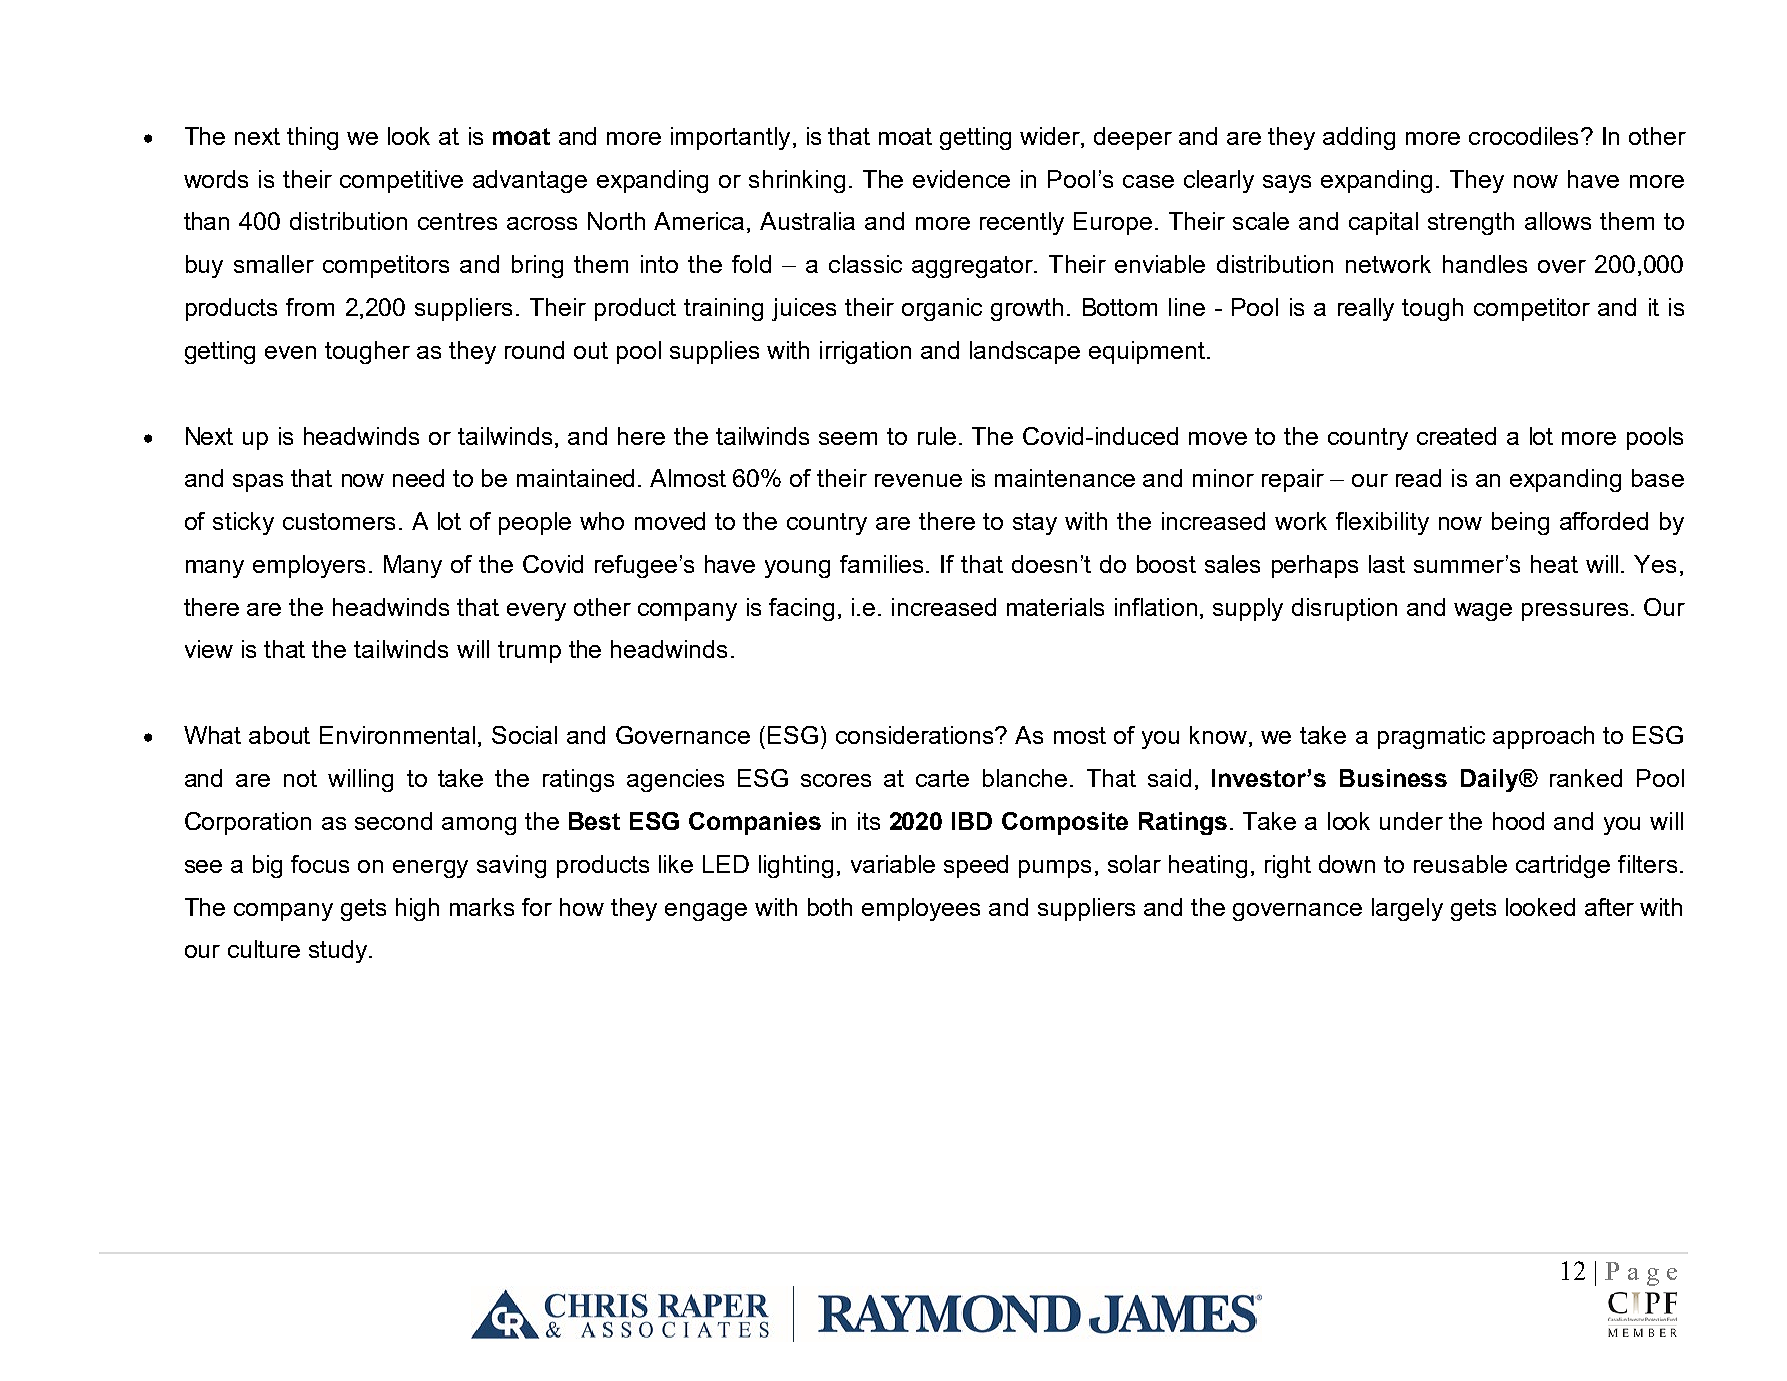 The image size is (1787, 1381). What do you see at coordinates (937, 436) in the screenshot?
I see `rule` at bounding box center [937, 436].
